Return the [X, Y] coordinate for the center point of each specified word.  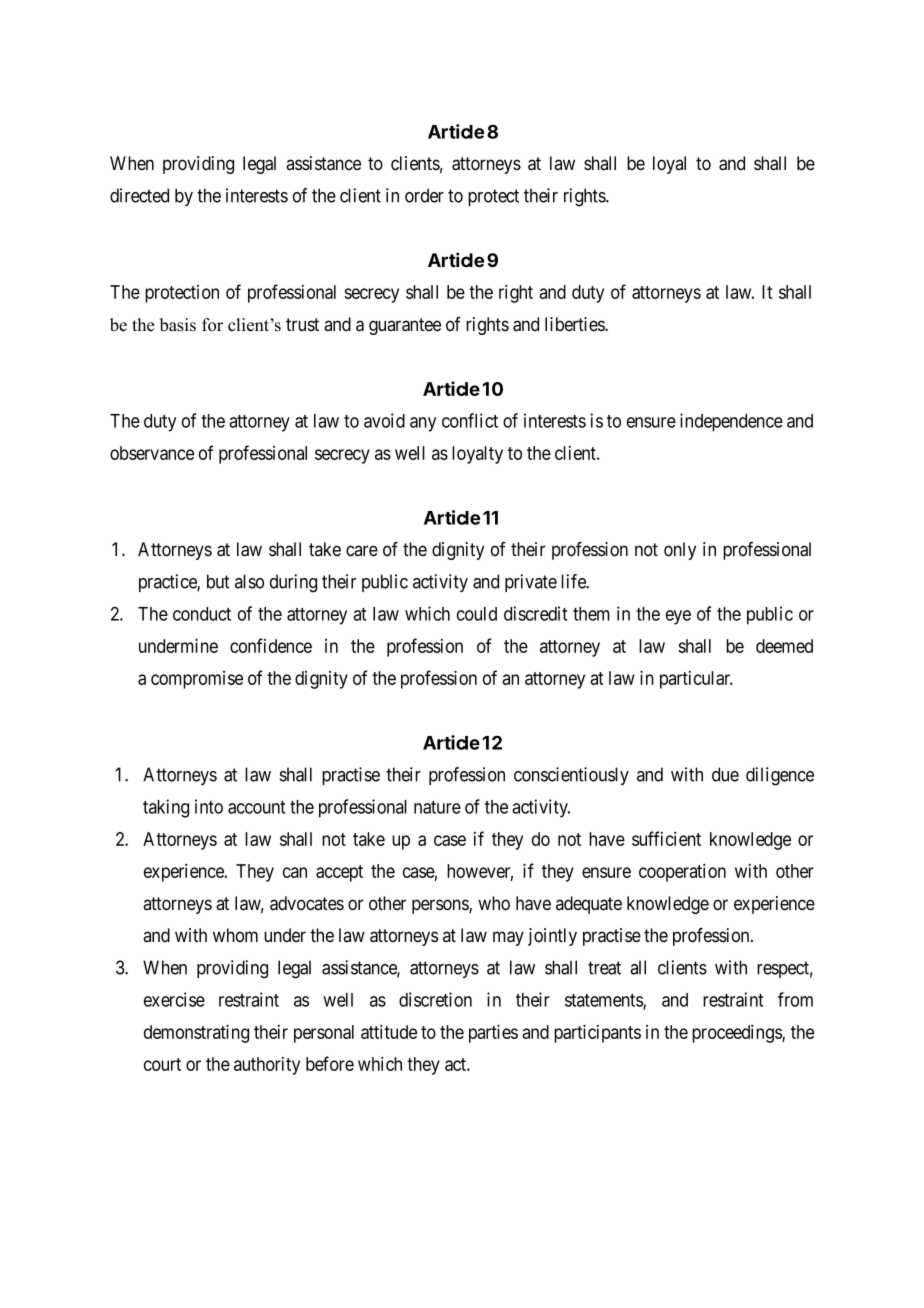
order [424, 195]
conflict [470, 420]
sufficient [666, 838]
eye [678, 617]
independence [731, 422]
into [209, 806]
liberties [575, 324]
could [477, 614]
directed [139, 195]
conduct [202, 614]
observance [152, 453]
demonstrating [196, 1033]
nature [437, 807]
